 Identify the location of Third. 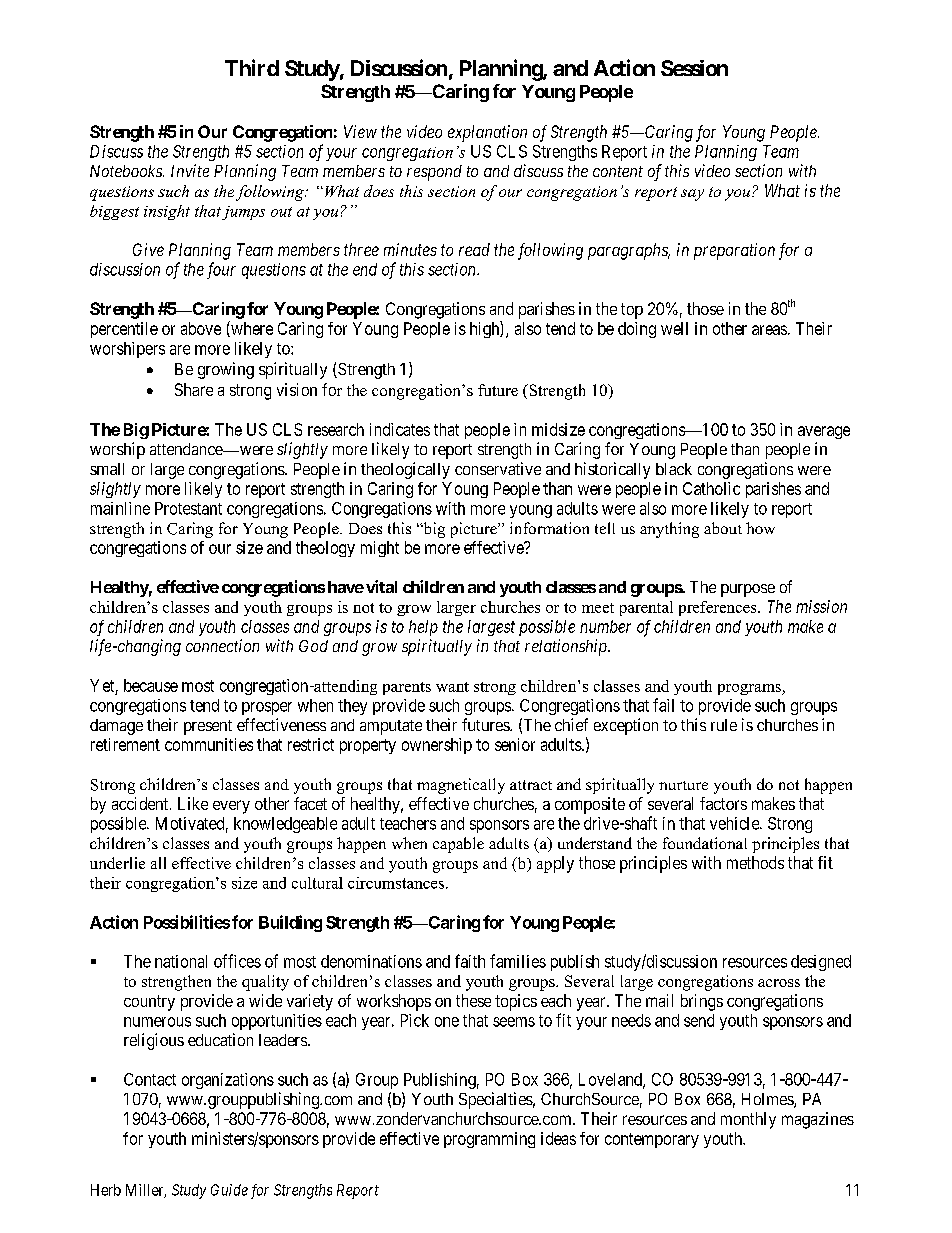
(252, 67).
